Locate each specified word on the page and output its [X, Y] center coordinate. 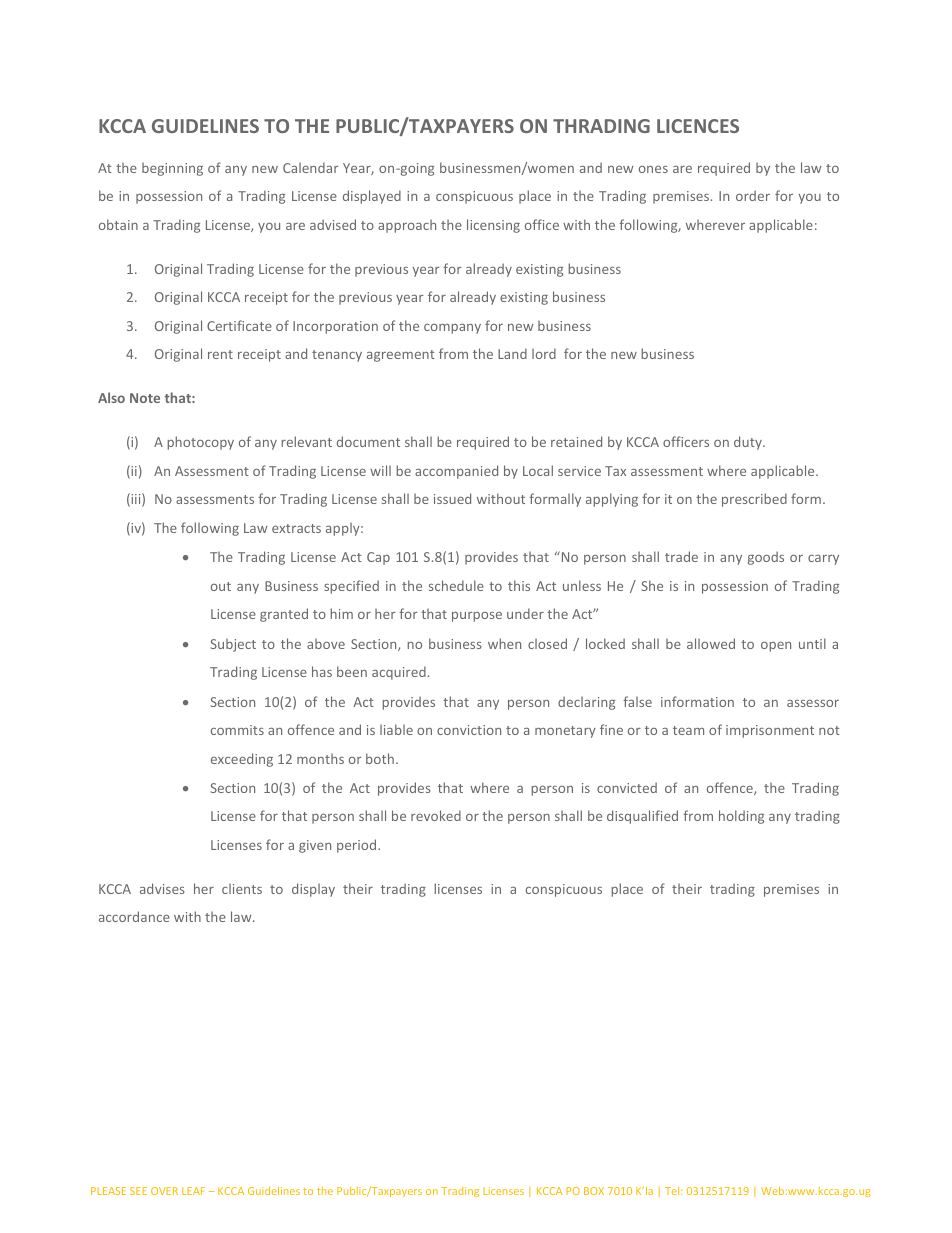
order [753, 195]
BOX [594, 1191]
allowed [711, 643]
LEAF [193, 1191]
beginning [172, 169]
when [504, 643]
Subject [233, 645]
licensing [493, 226]
